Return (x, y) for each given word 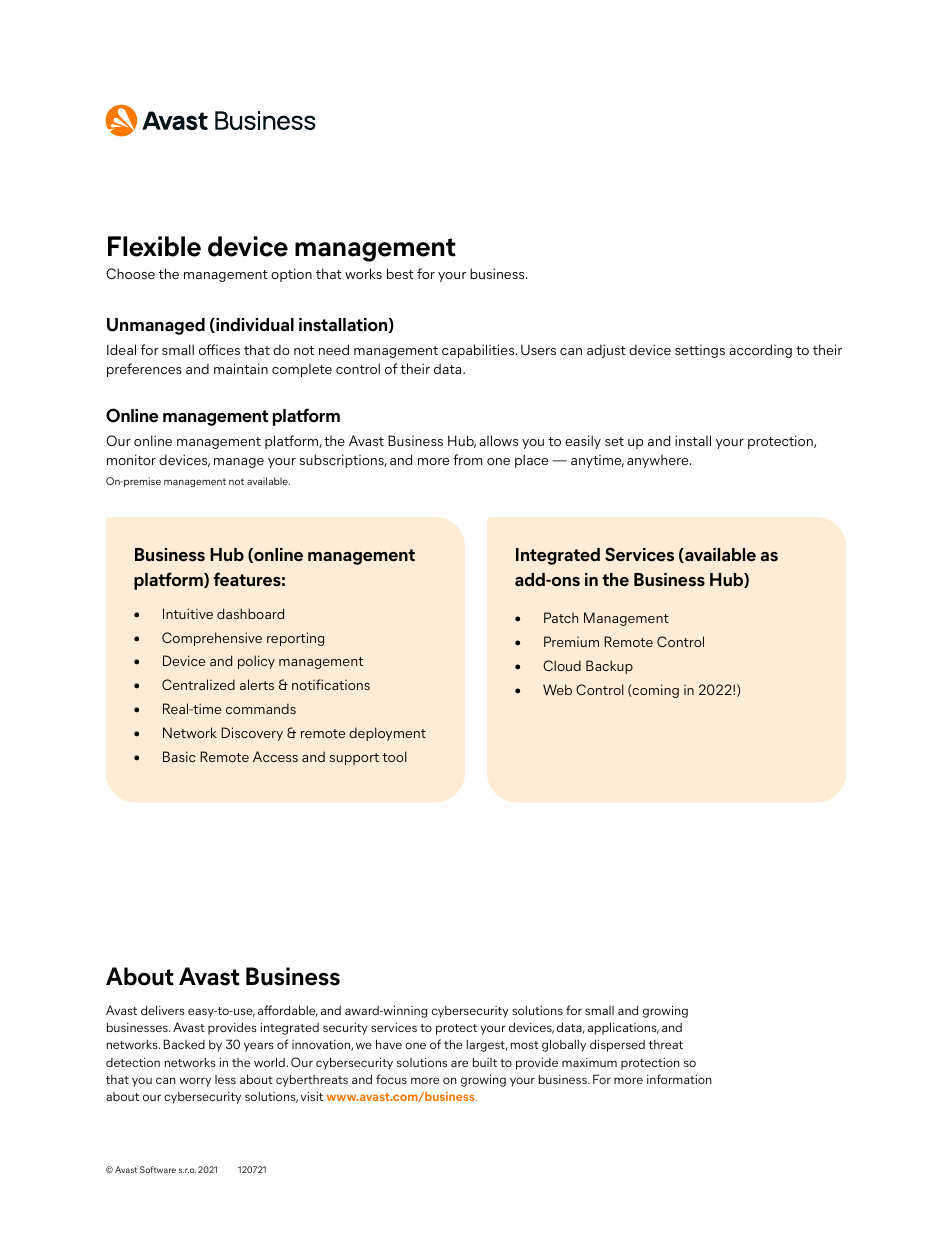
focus (391, 1079)
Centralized (198, 684)
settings (700, 351)
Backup (609, 667)
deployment (387, 734)
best (400, 273)
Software (158, 1169)
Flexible (154, 246)
